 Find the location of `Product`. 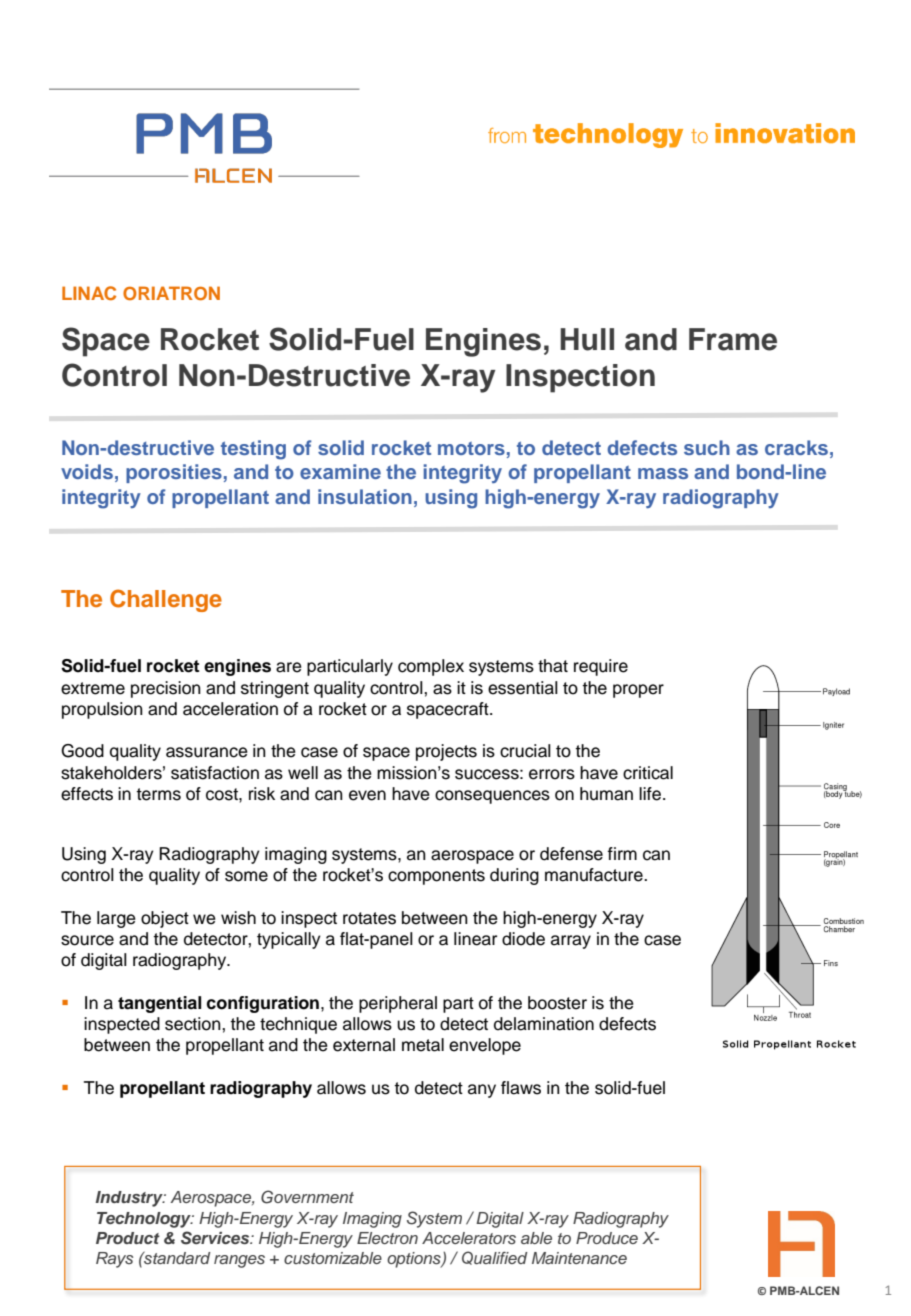

Product is located at coordinates (128, 1238).
